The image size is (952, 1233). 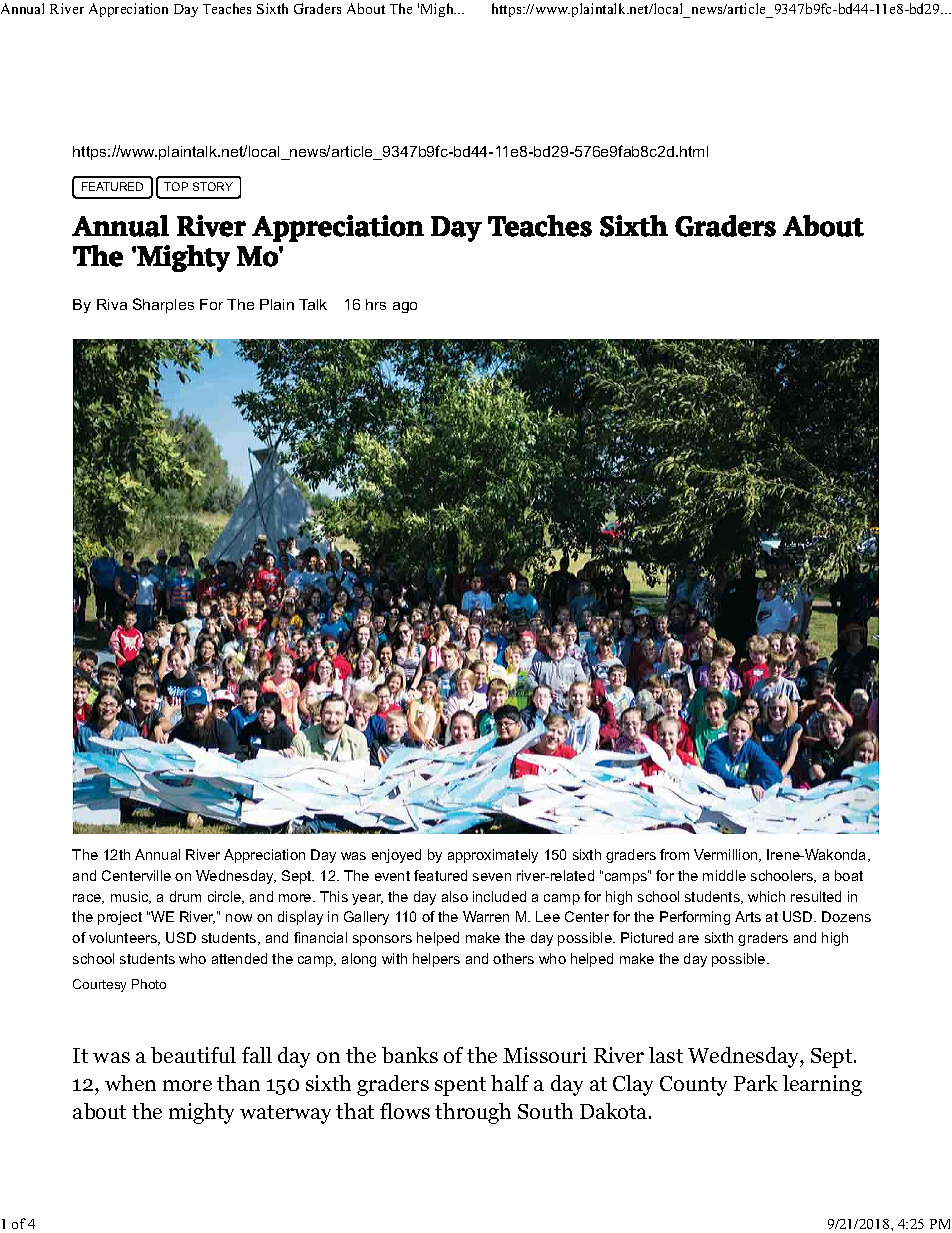 I want to click on TOP, so click(x=176, y=186).
